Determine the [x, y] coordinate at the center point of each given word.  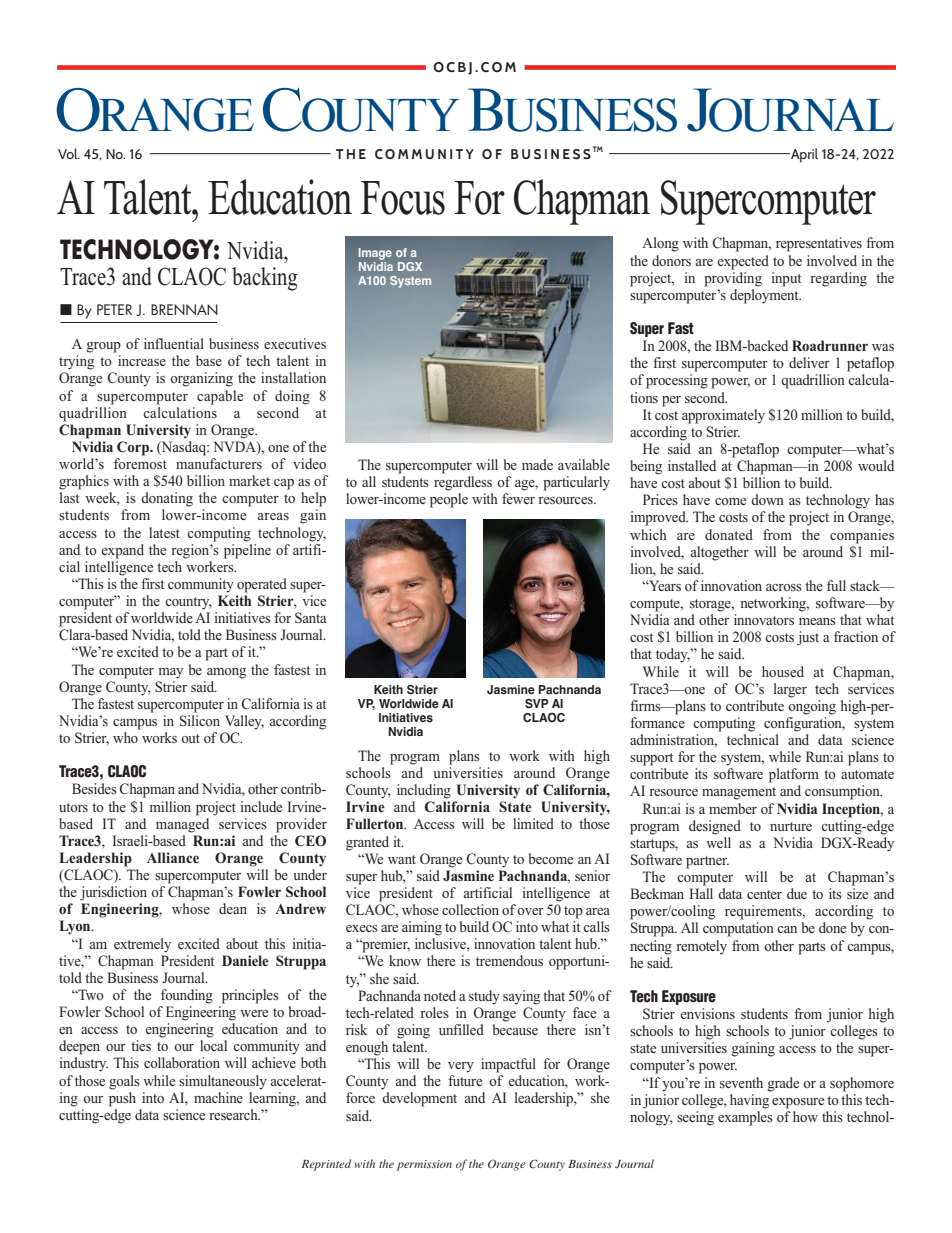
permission [424, 1165]
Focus [403, 198]
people [449, 500]
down [767, 499]
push [122, 1098]
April [803, 155]
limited [533, 823]
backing [265, 279]
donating [167, 499]
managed [182, 824]
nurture [791, 826]
